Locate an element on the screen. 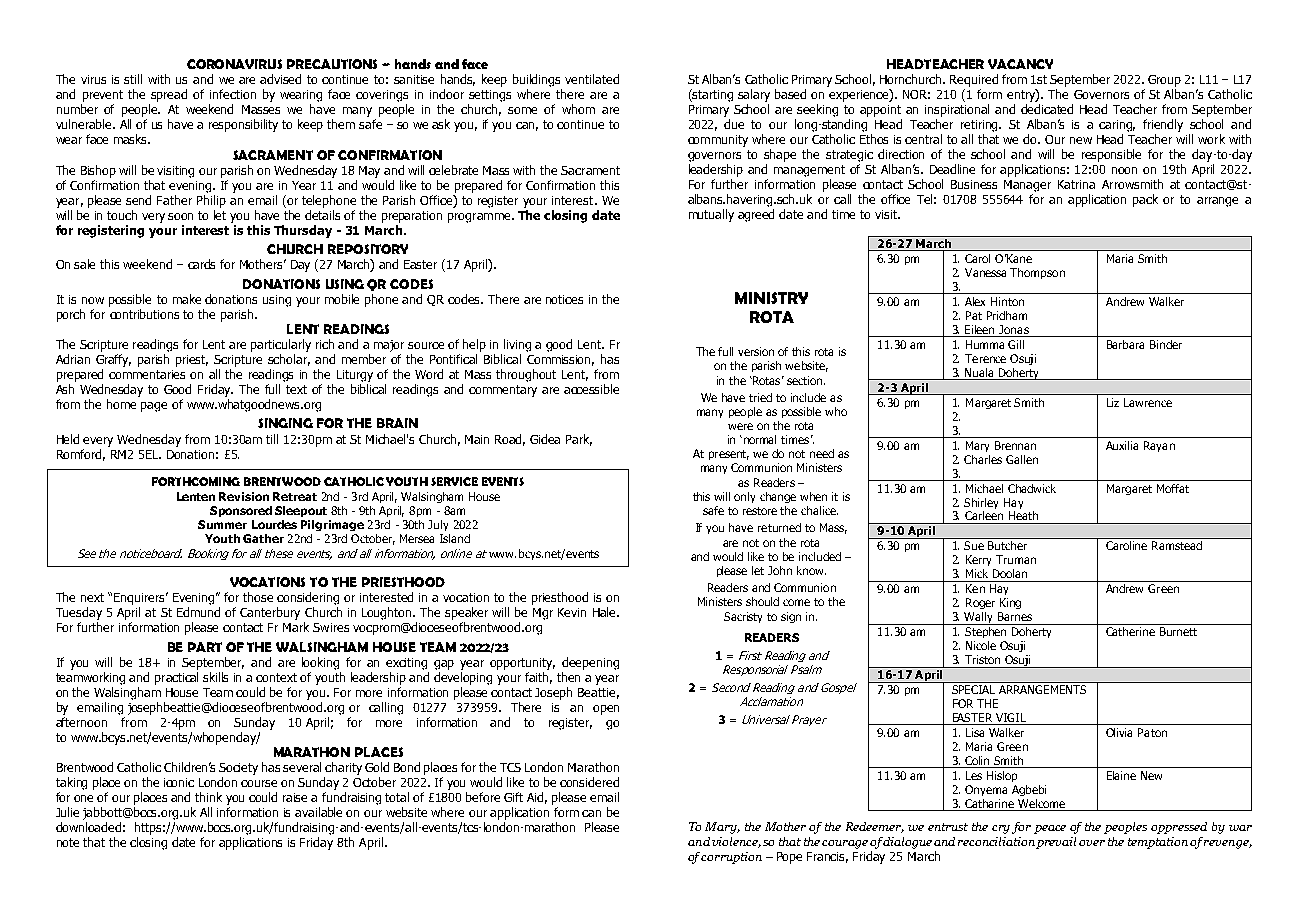  notices is located at coordinates (564, 299).
